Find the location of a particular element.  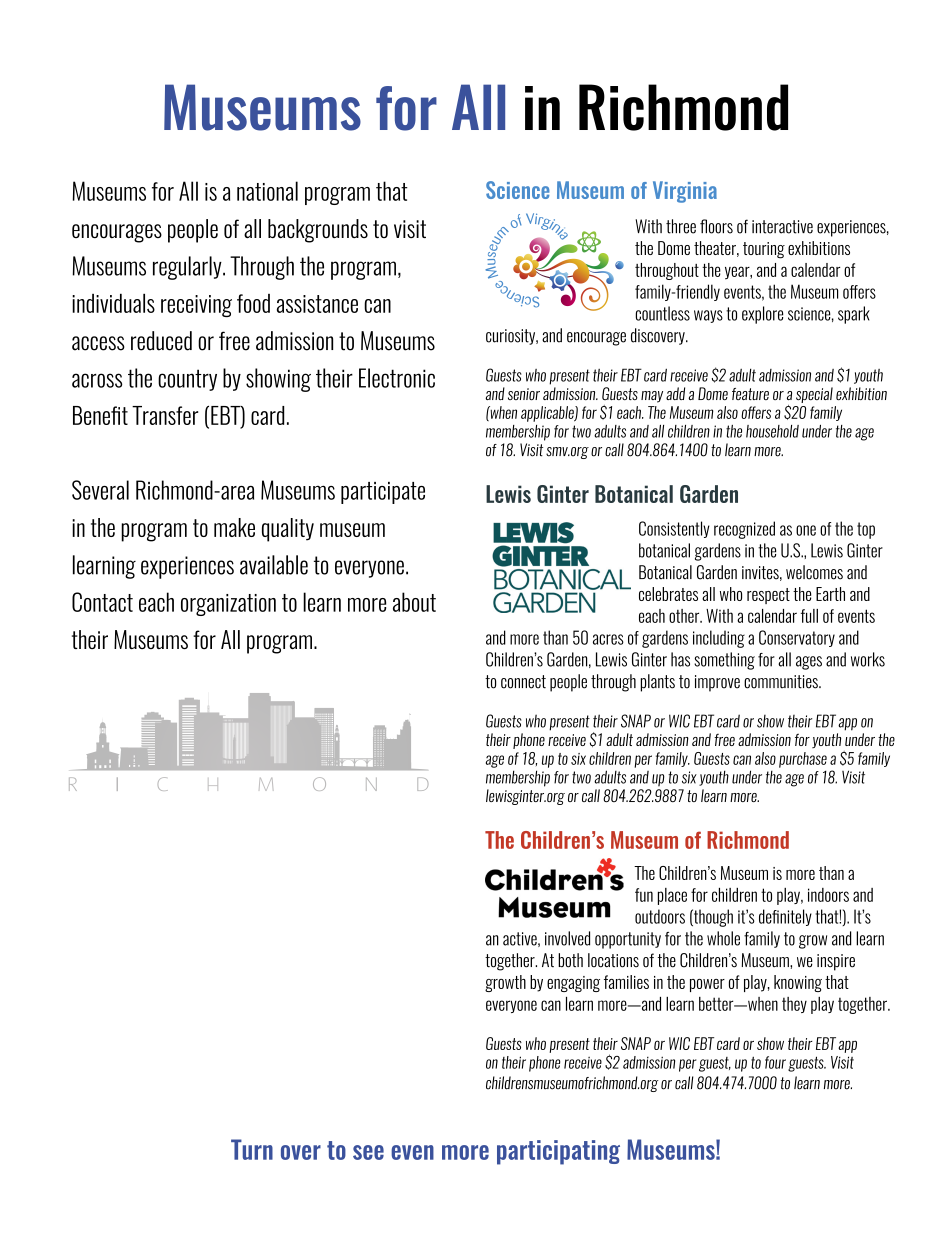

household is located at coordinates (772, 431).
